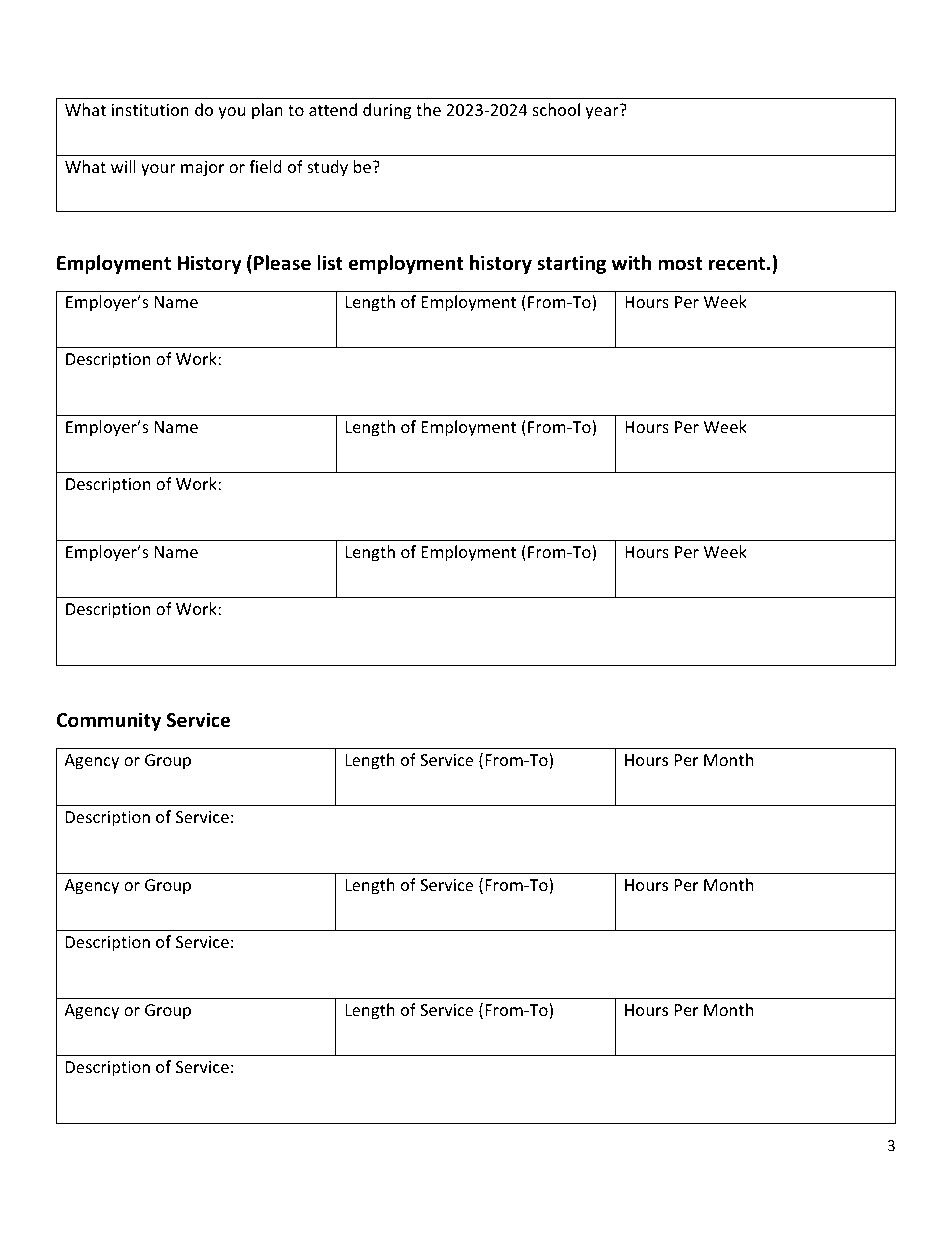  What do you see at coordinates (603, 112) in the screenshot?
I see `year` at bounding box center [603, 112].
